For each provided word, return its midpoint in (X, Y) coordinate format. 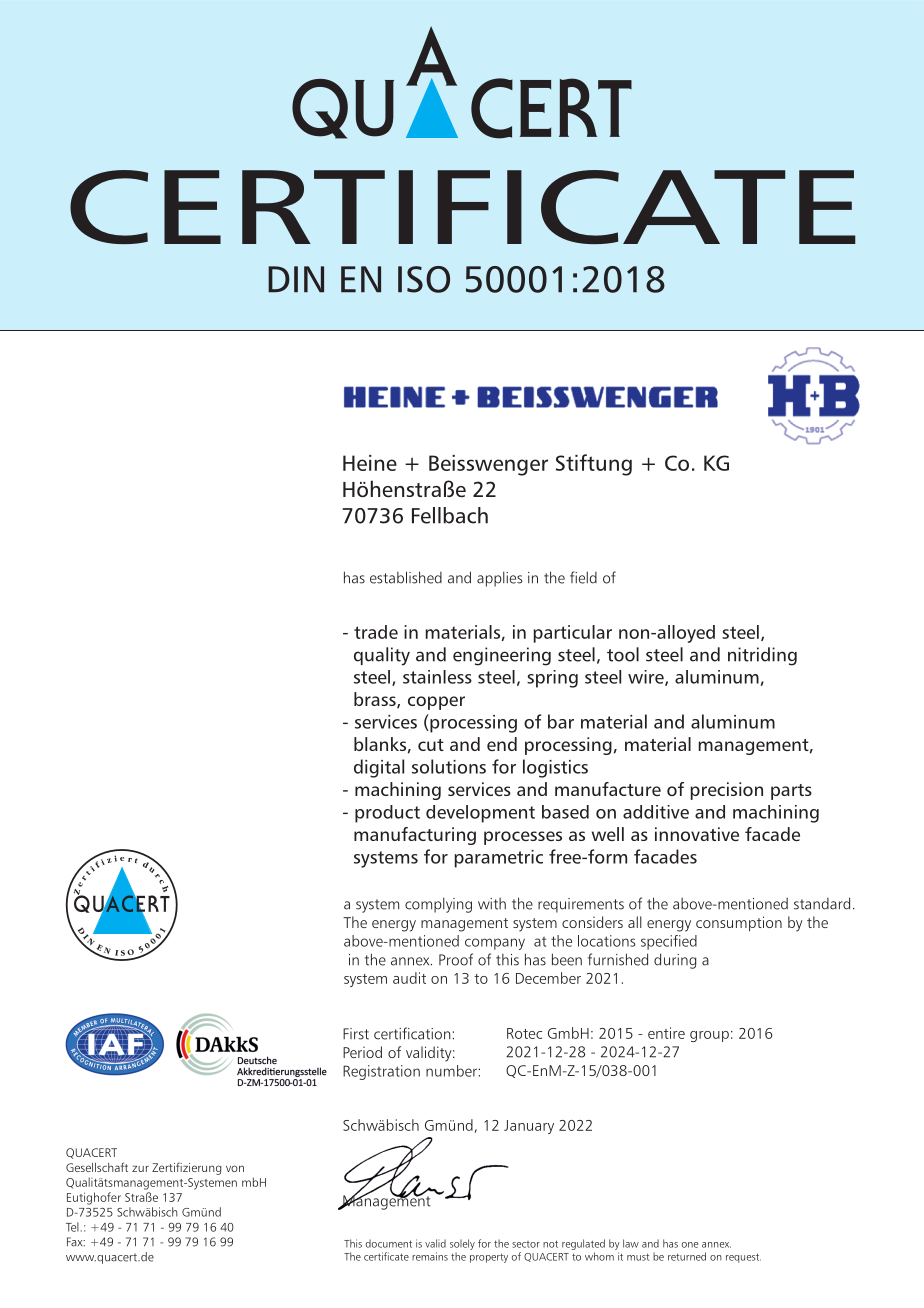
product (387, 814)
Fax (76, 1242)
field (583, 577)
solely (462, 1244)
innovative (697, 834)
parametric (499, 859)
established (406, 577)
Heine (370, 463)
